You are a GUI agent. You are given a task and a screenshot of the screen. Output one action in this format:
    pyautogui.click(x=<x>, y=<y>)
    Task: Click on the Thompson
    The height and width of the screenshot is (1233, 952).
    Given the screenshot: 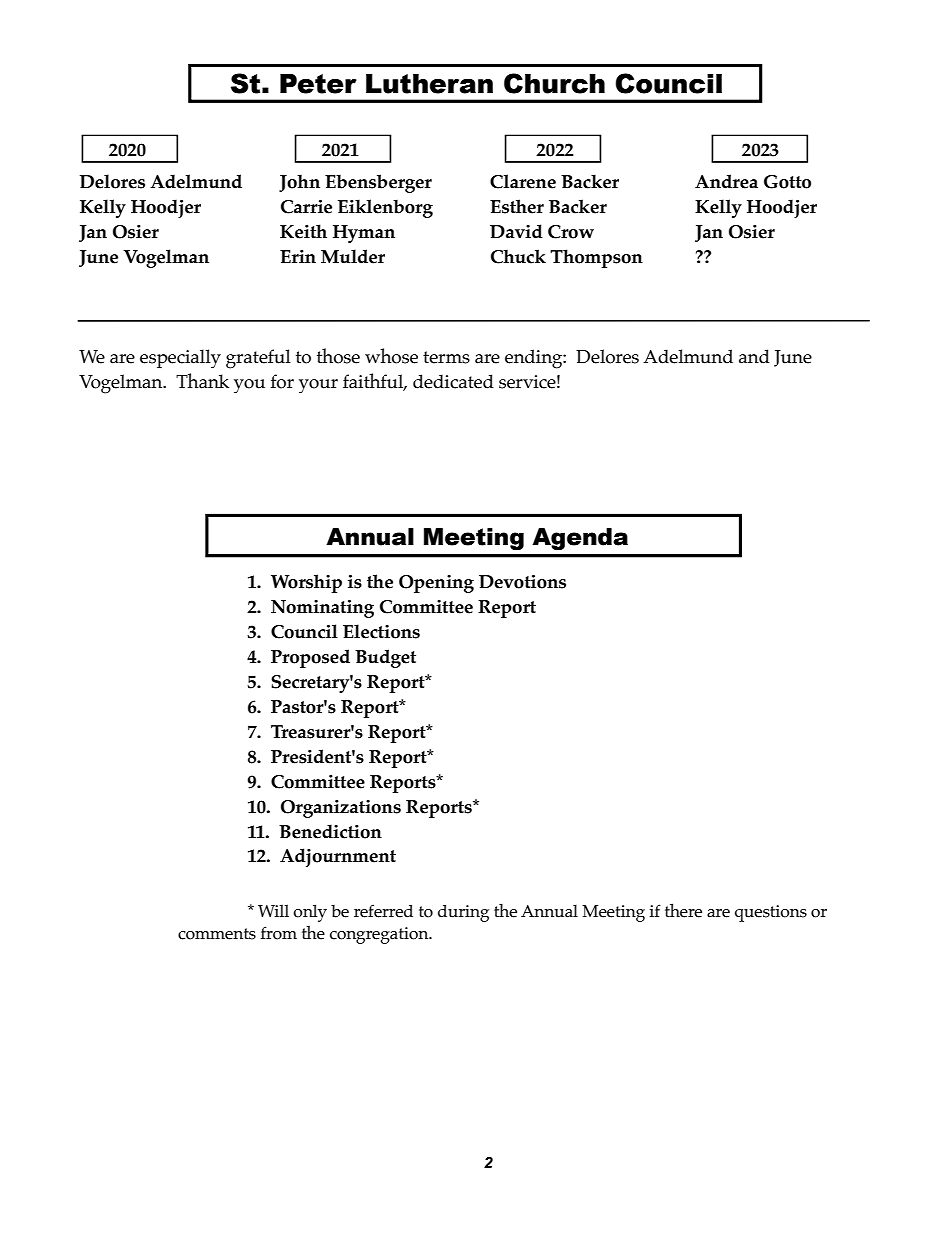 What is the action you would take?
    pyautogui.click(x=596, y=258)
